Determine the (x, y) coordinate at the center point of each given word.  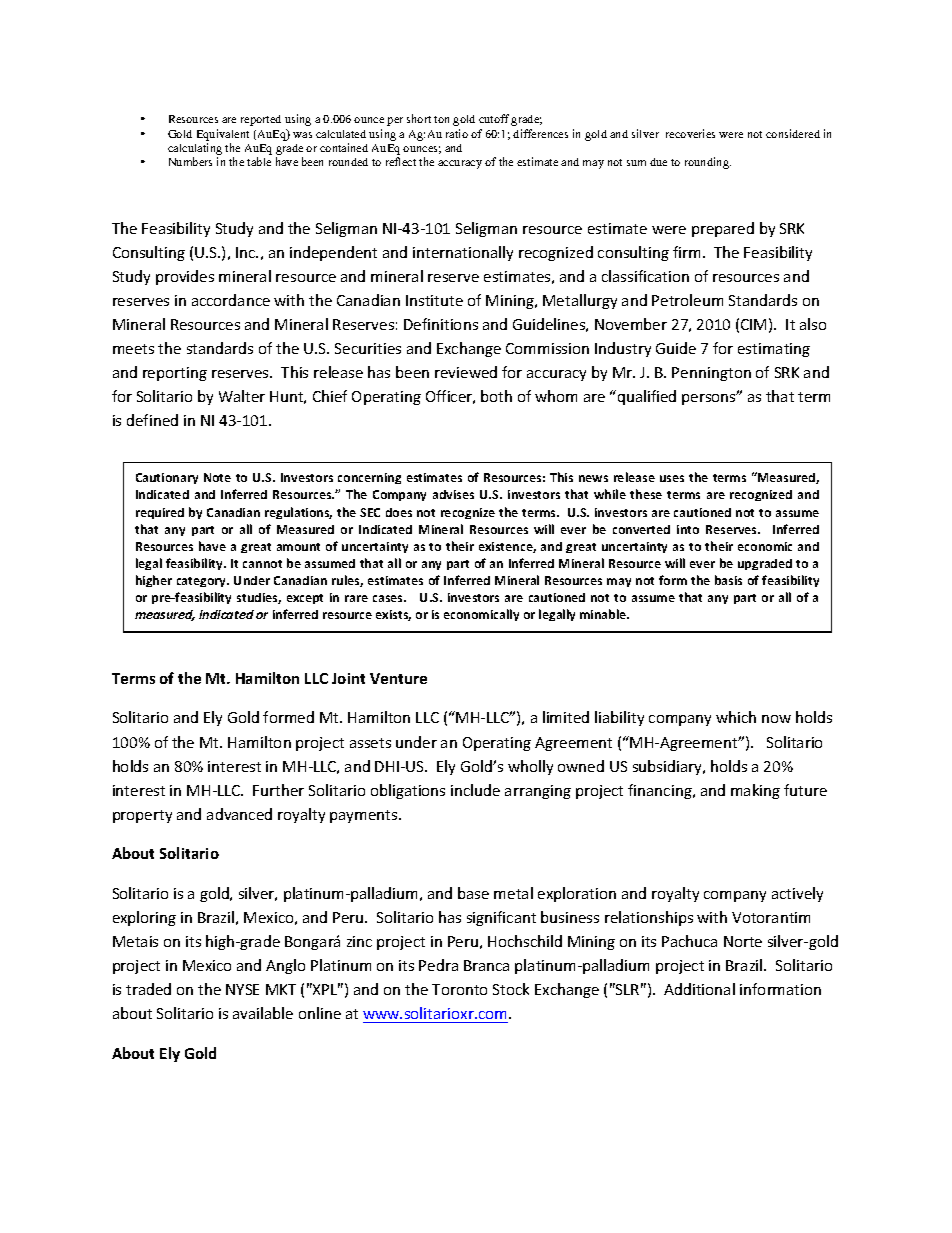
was (302, 135)
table (259, 161)
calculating (195, 150)
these (646, 494)
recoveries (690, 133)
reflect (401, 161)
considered (793, 133)
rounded (348, 162)
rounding (708, 163)
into (688, 529)
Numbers (190, 161)
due (658, 162)
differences (540, 133)
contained (344, 147)
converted (641, 529)
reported (261, 120)
